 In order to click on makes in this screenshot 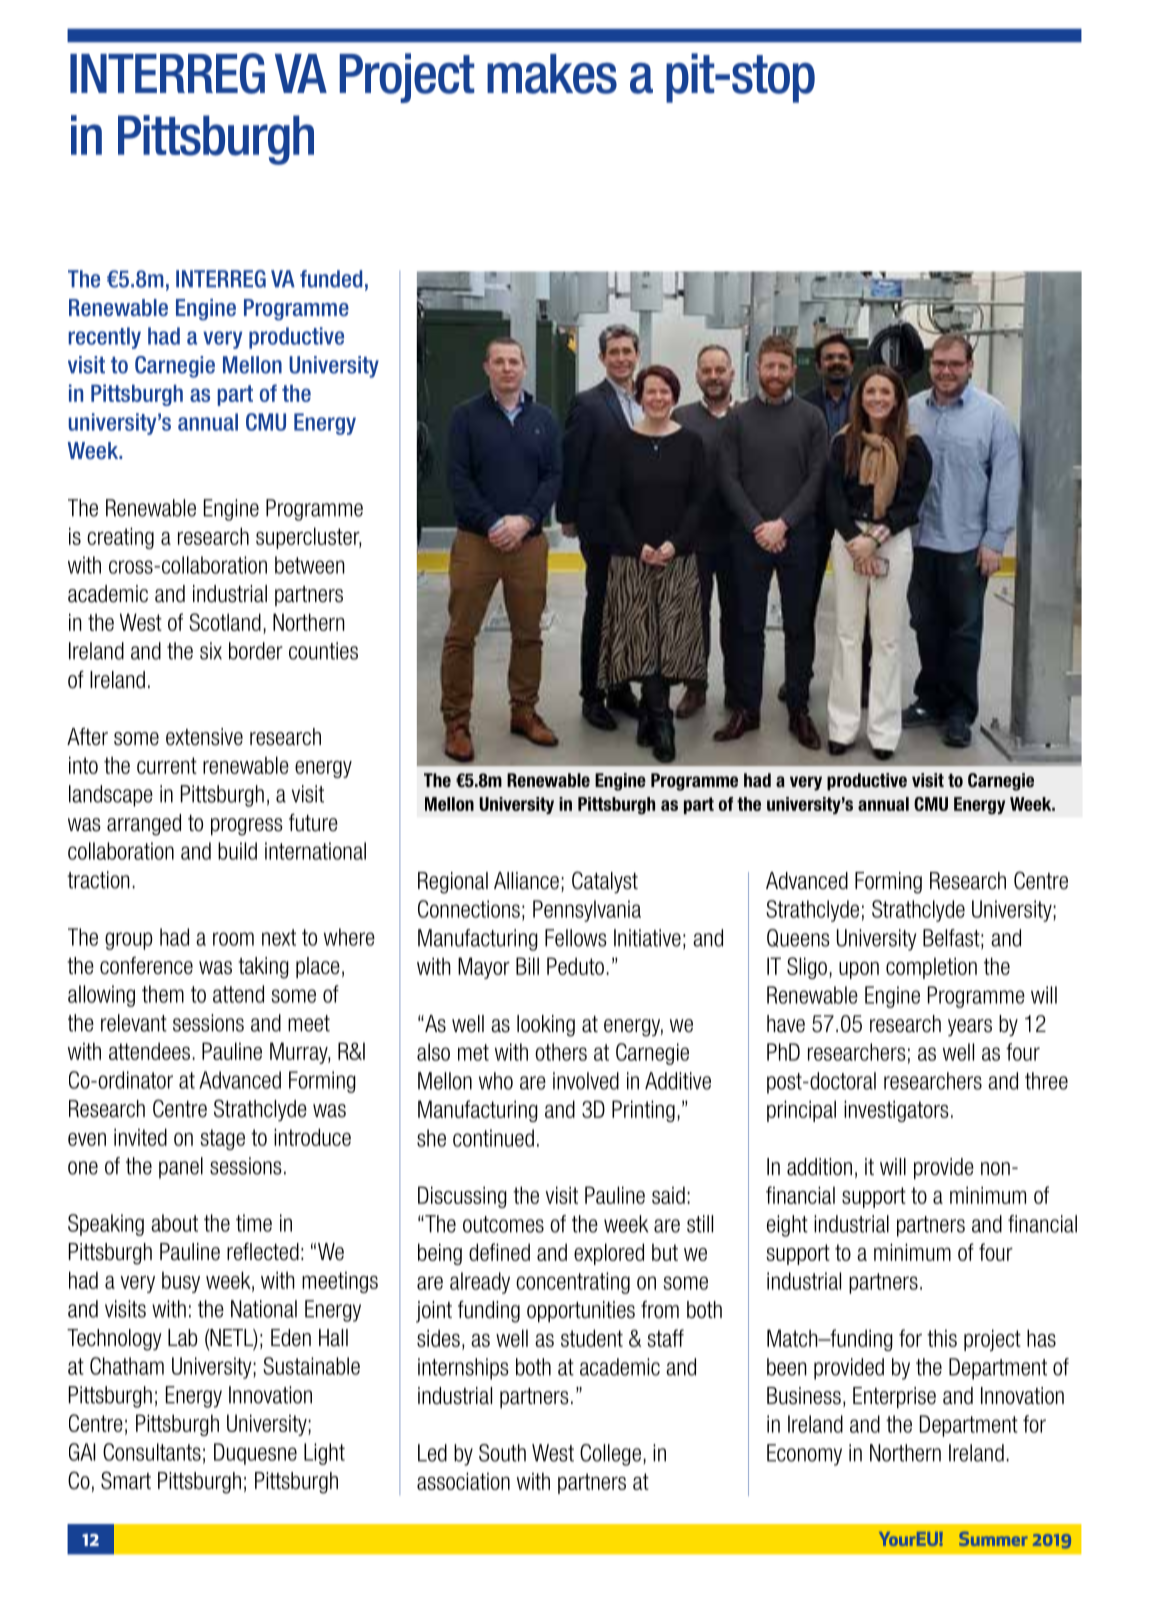, I will do `click(552, 74)`.
